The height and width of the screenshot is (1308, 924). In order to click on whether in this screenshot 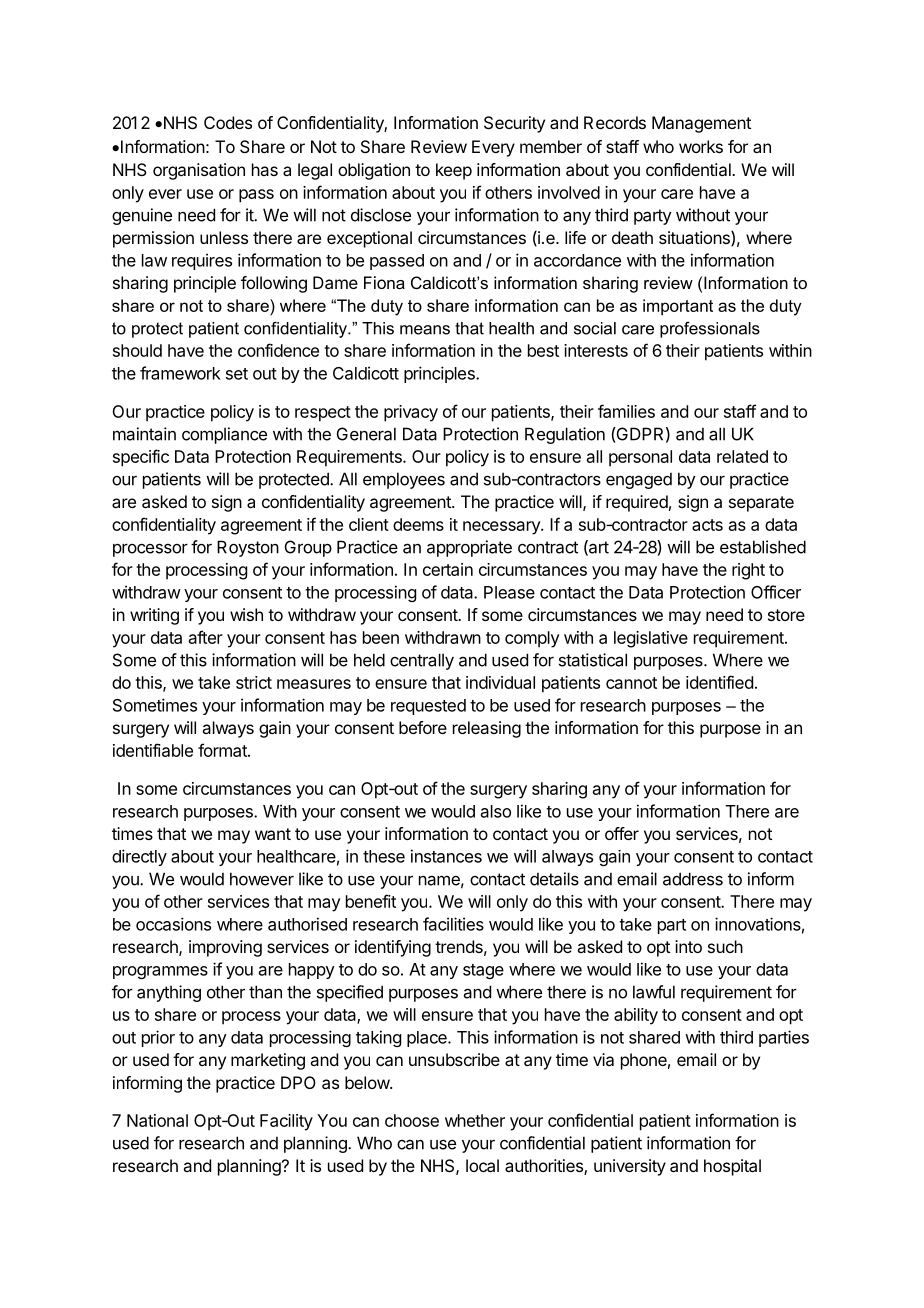, I will do `click(475, 1120)`.
